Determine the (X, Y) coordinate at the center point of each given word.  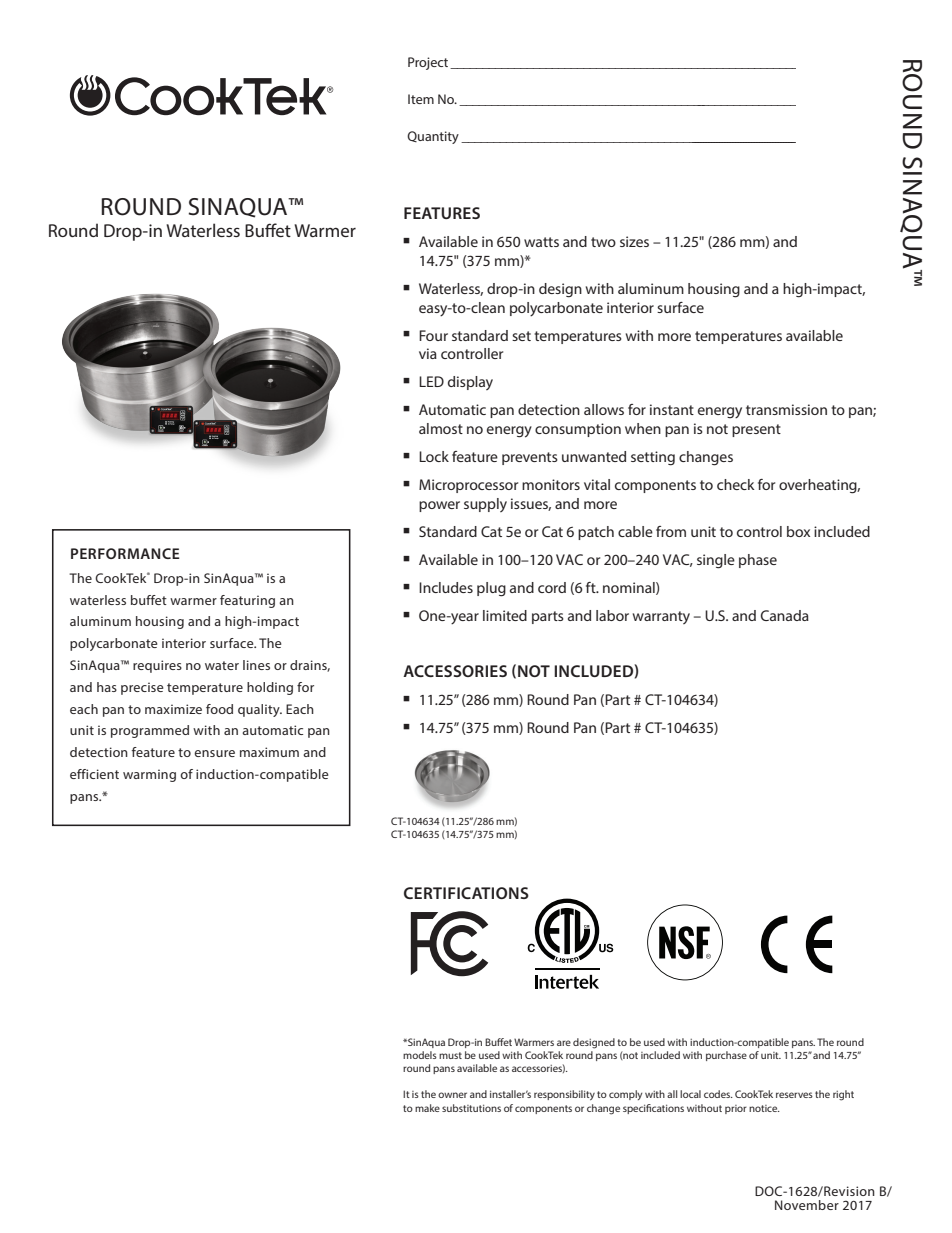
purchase (726, 1056)
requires (157, 666)
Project (429, 63)
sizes (634, 241)
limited (505, 615)
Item (421, 99)
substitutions (471, 1108)
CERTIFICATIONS (466, 893)
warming (149, 775)
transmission (786, 409)
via (428, 353)
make (427, 1108)
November (807, 1205)
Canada (785, 615)
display (470, 383)
